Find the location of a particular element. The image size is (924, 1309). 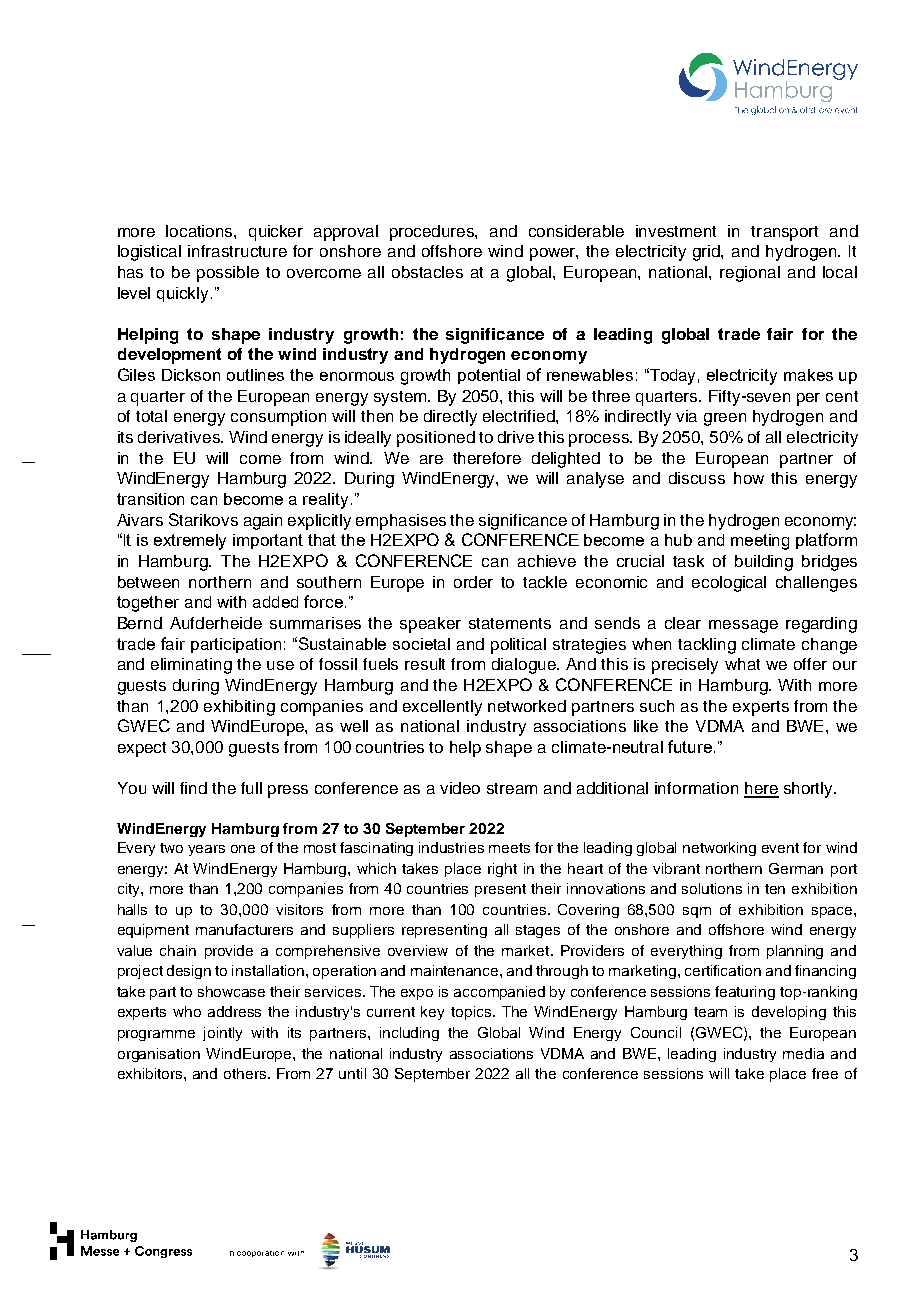

topics is located at coordinates (472, 1013).
